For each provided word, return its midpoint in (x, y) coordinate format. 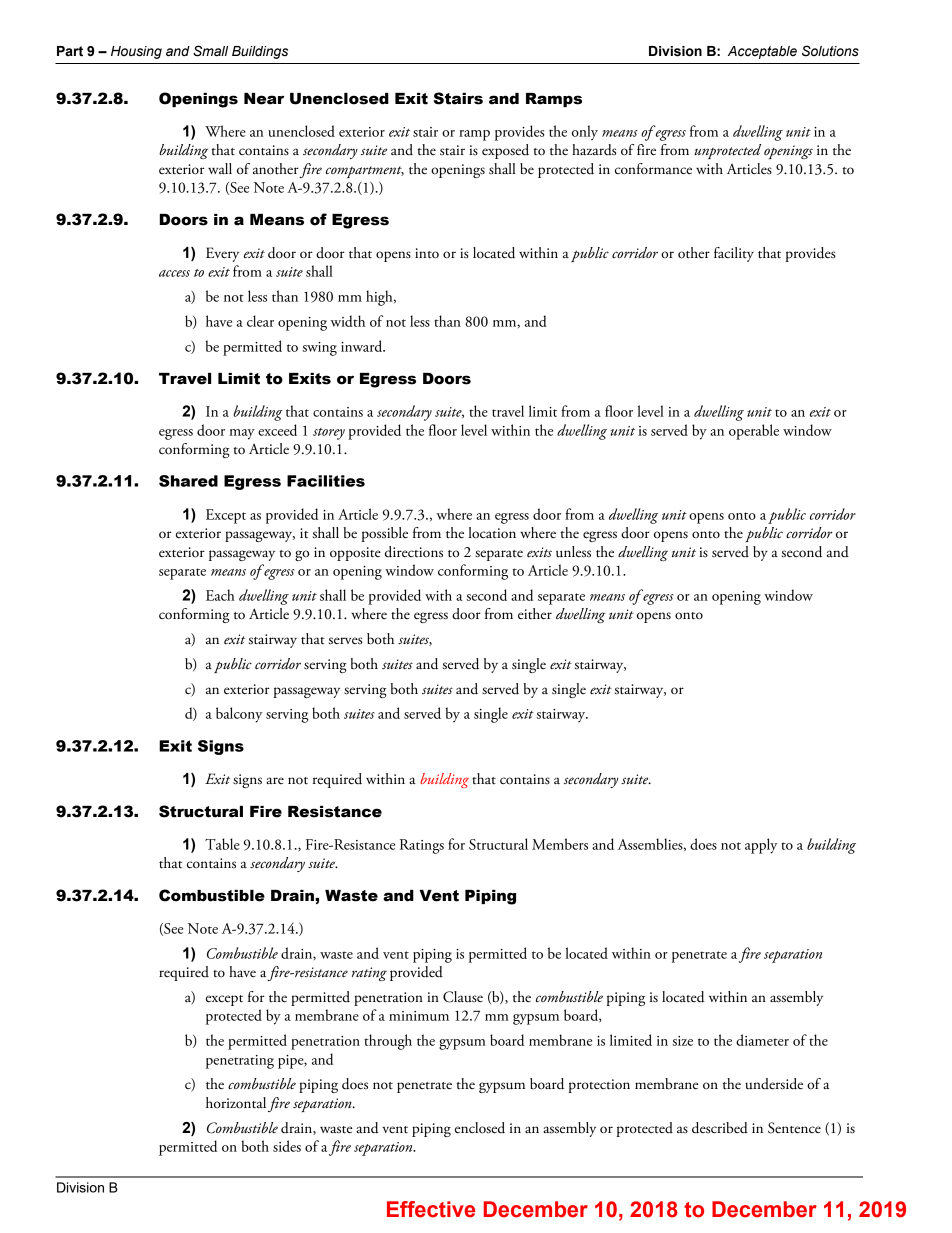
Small (210, 51)
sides (287, 1146)
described (720, 1128)
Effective (431, 1209)
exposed (505, 151)
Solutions (830, 51)
